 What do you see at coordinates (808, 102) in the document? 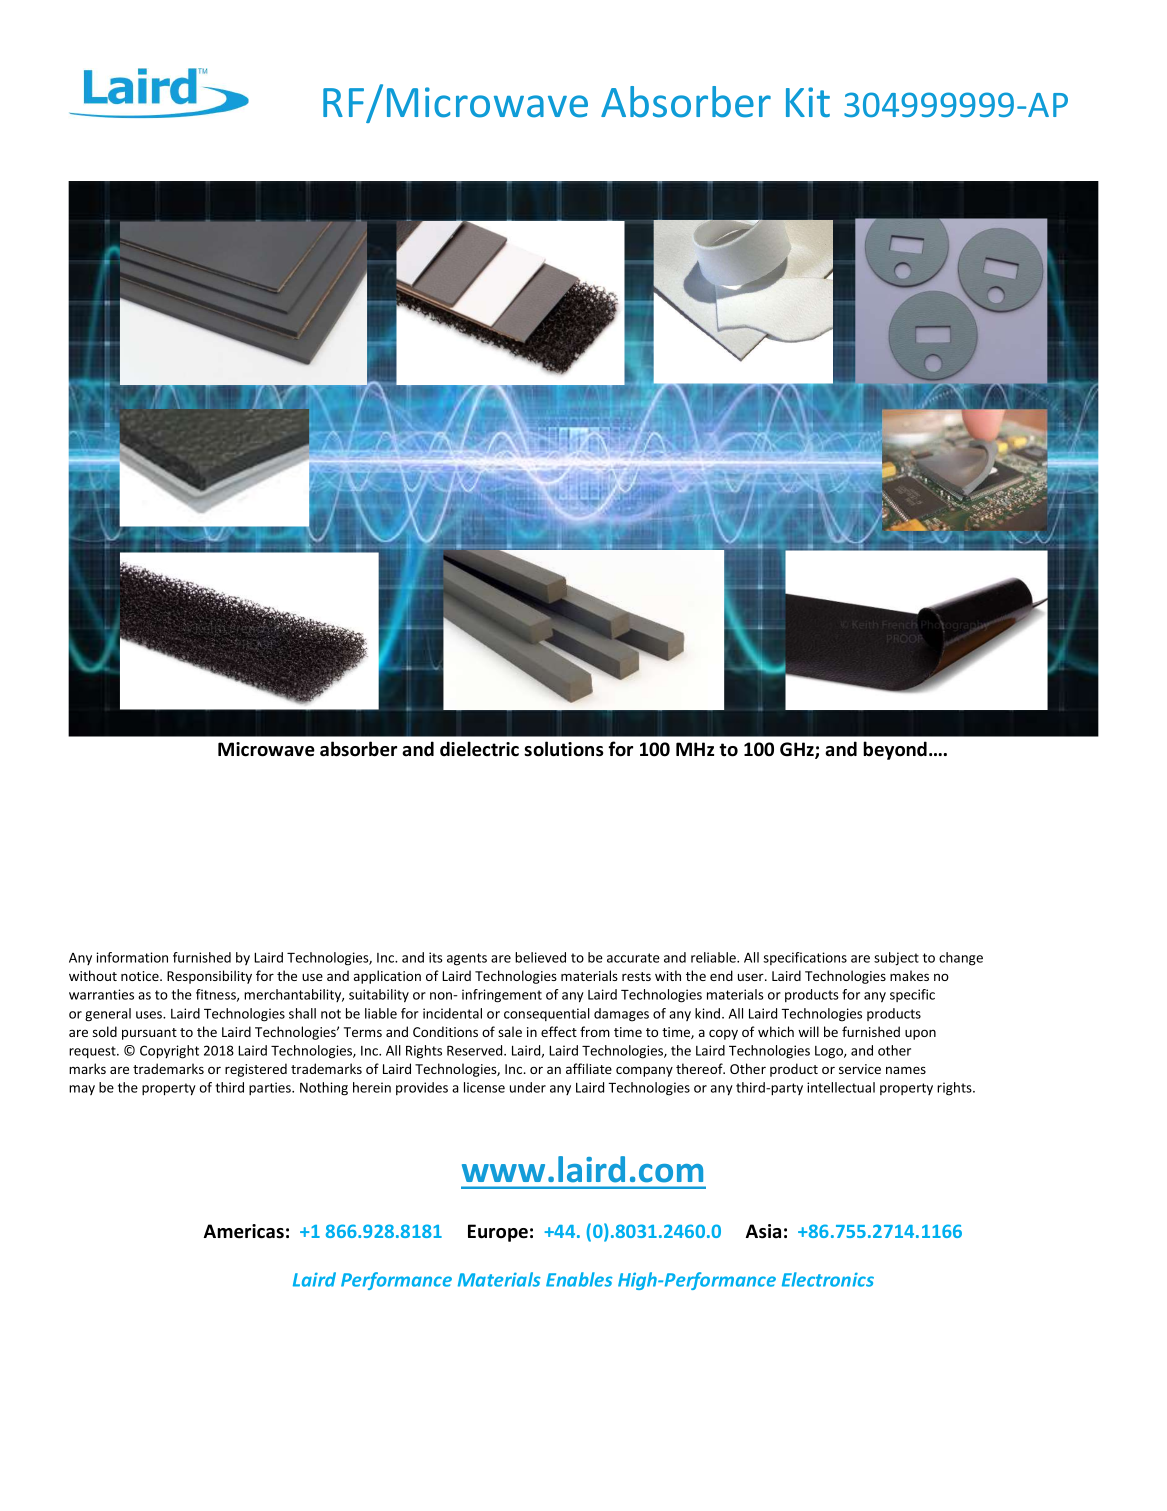
I see `Kit` at bounding box center [808, 102].
